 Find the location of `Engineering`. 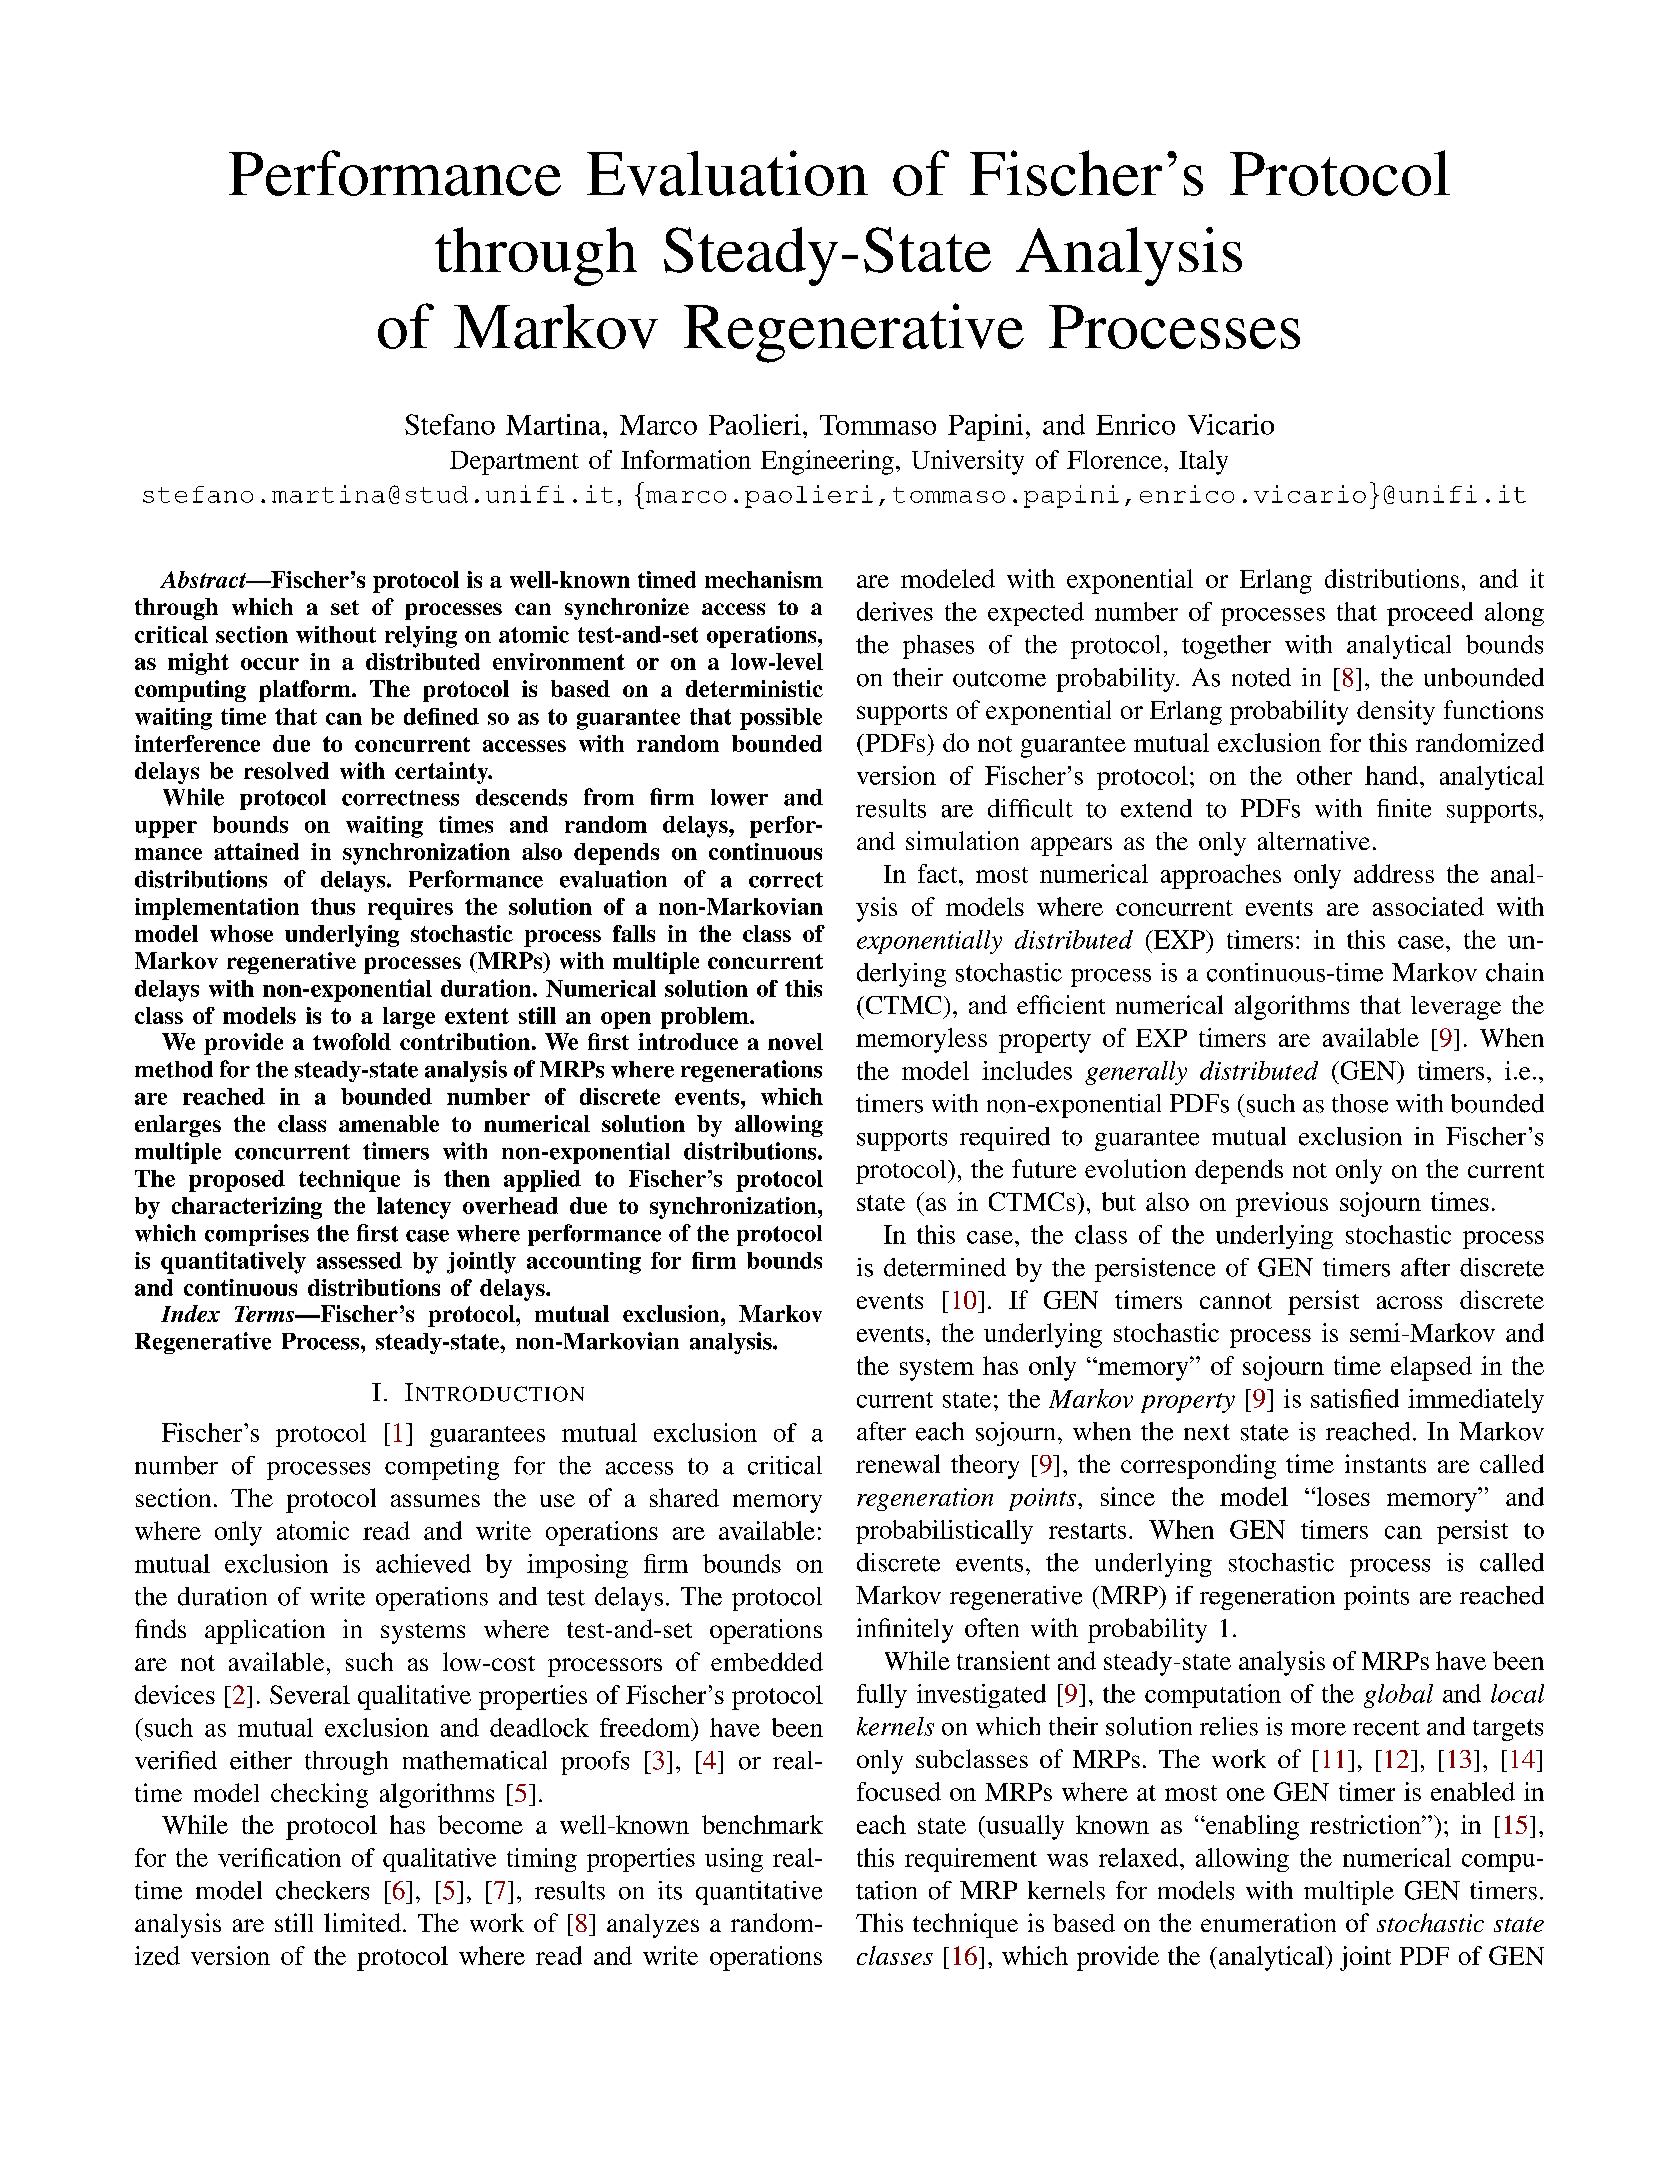

Engineering is located at coordinates (827, 462).
